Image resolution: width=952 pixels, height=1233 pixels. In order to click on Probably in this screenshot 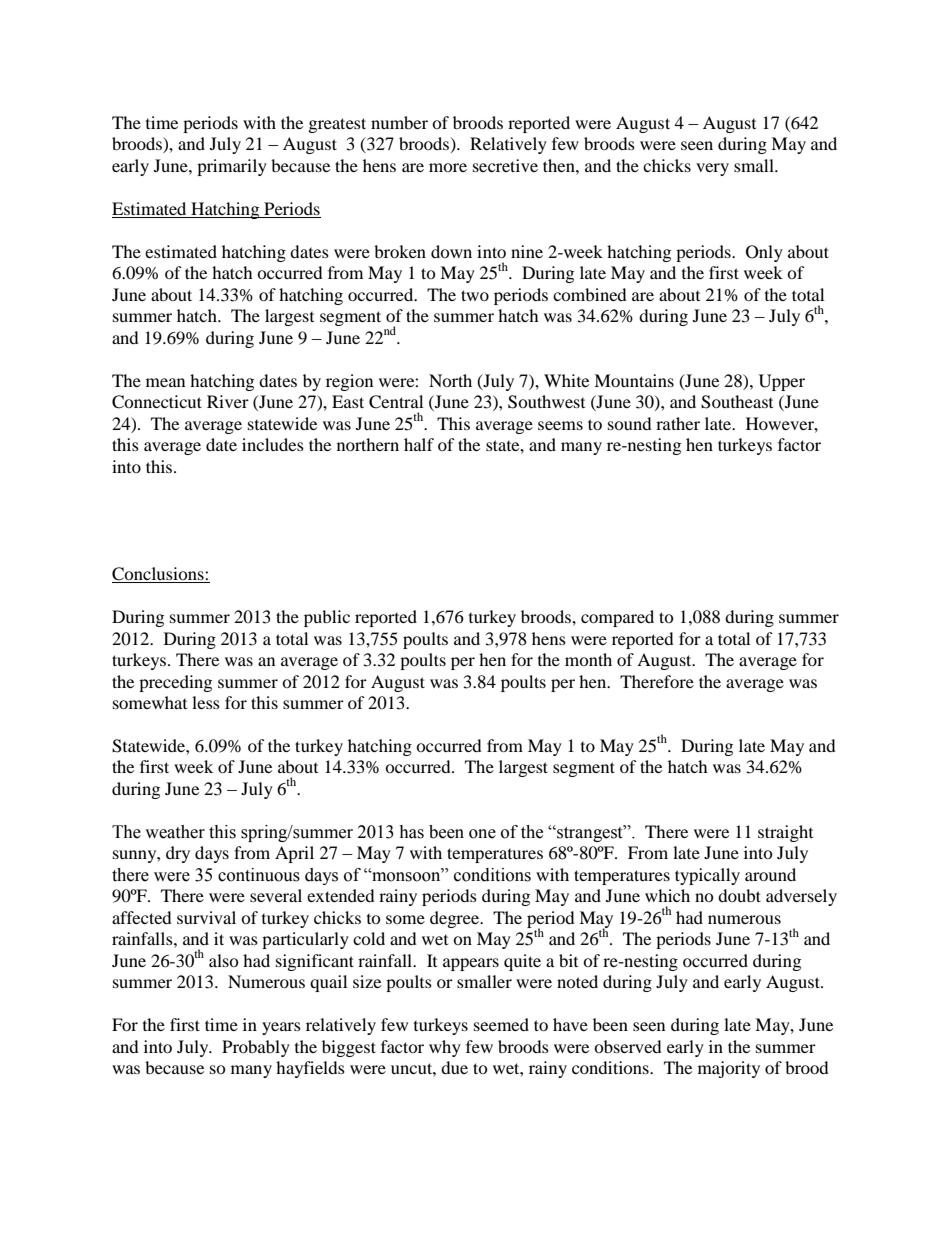, I will do `click(256, 1048)`.
